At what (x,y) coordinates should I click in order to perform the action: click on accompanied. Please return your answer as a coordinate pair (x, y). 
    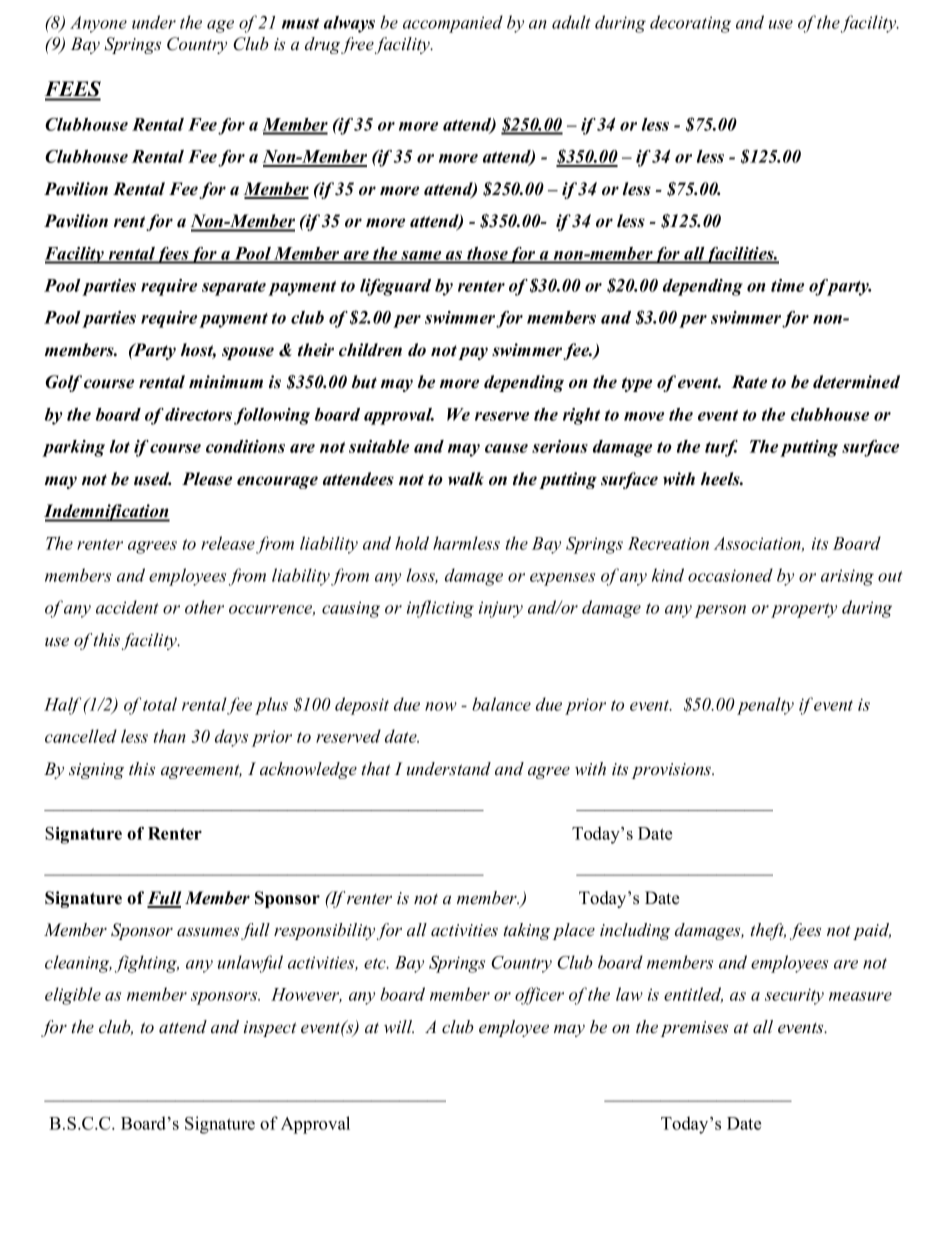
    Looking at the image, I should click on (453, 24).
